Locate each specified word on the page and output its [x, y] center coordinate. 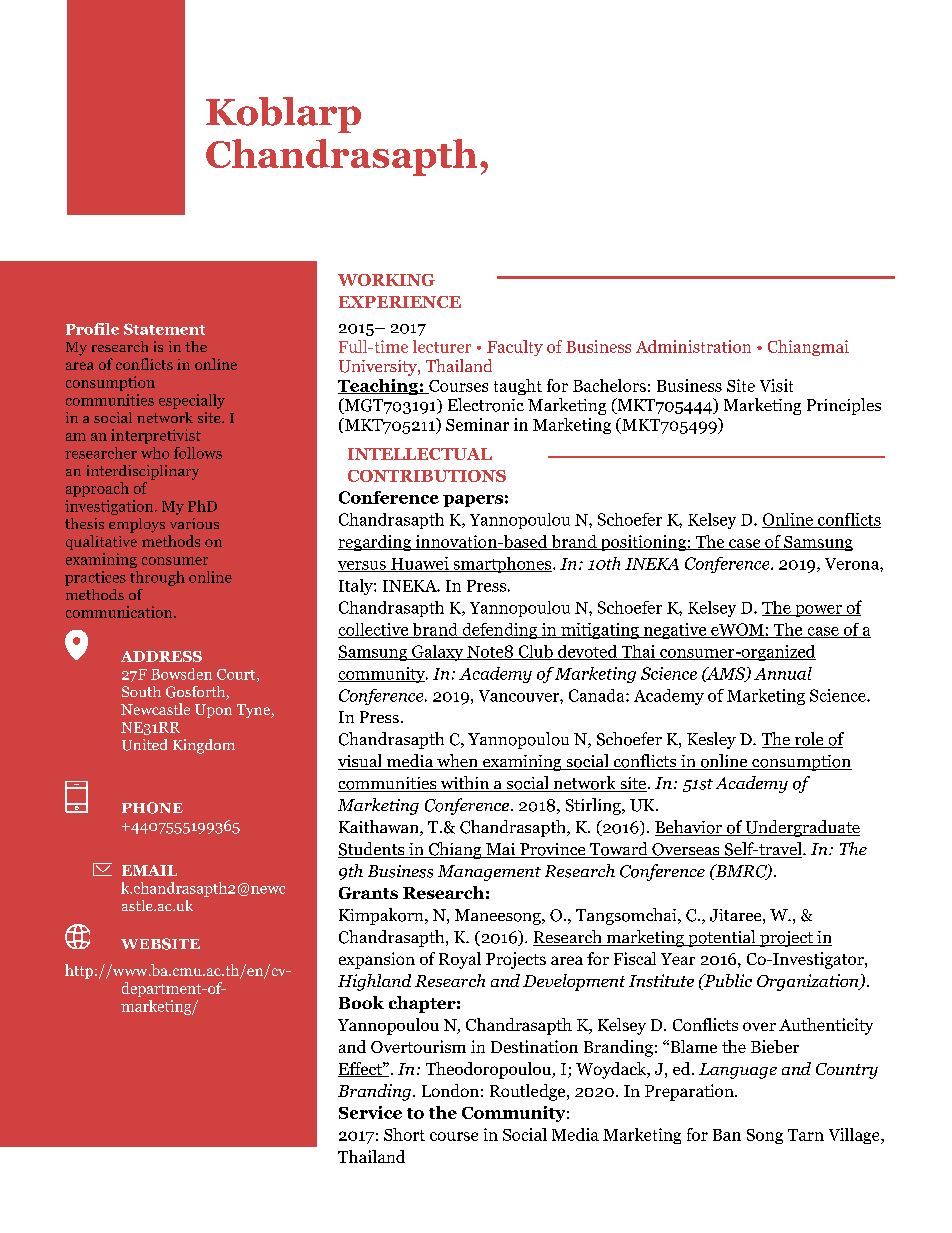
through [157, 578]
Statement [164, 329]
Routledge [529, 1092]
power [818, 611]
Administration [693, 346]
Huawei [420, 564]
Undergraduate [801, 828]
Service [370, 1112]
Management [489, 873]
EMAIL [149, 870]
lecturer [442, 346]
